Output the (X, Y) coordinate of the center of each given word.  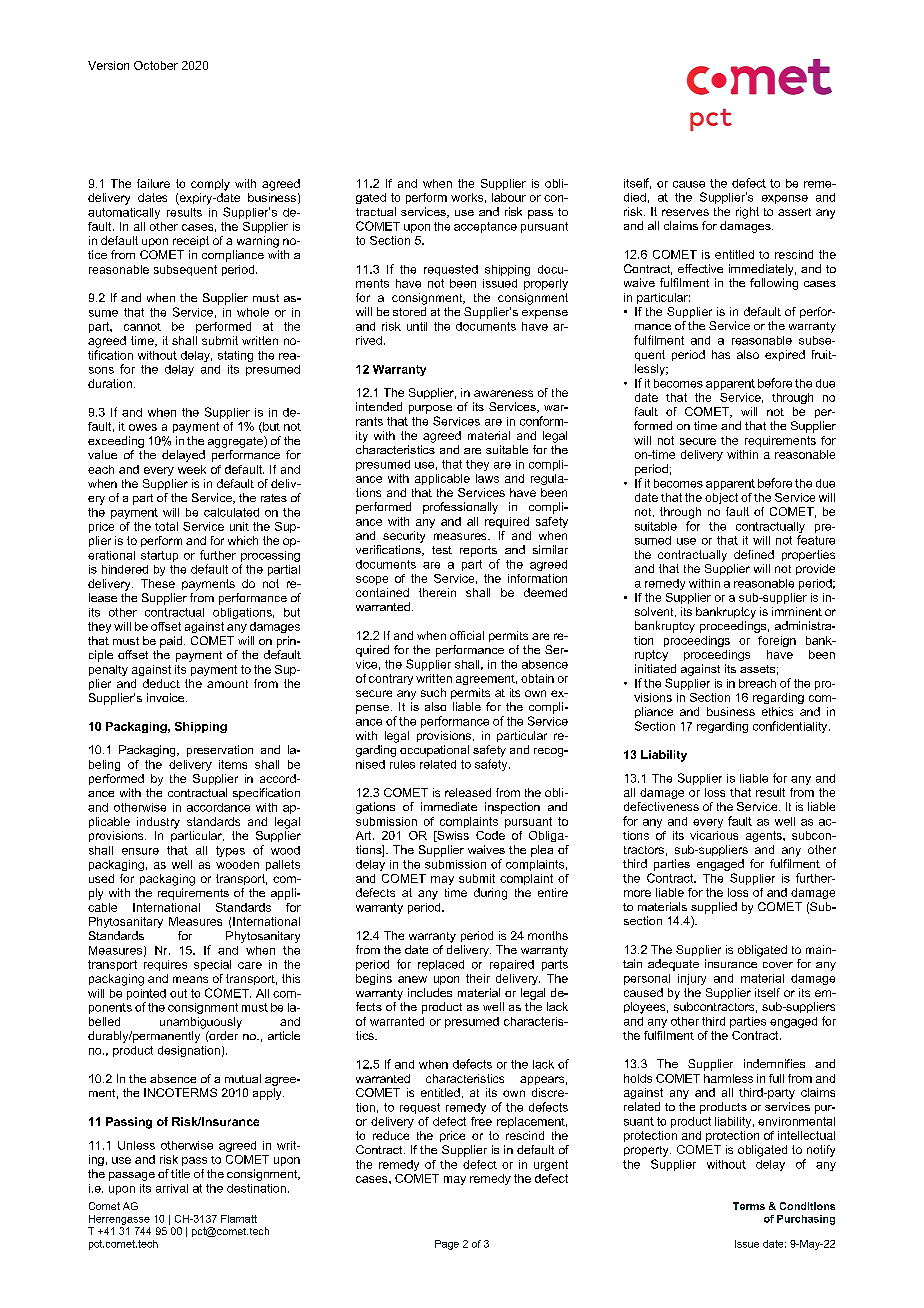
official (467, 635)
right (747, 213)
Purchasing (806, 1220)
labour (509, 197)
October (156, 65)
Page (447, 1245)
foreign (777, 641)
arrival (172, 1188)
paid (172, 642)
